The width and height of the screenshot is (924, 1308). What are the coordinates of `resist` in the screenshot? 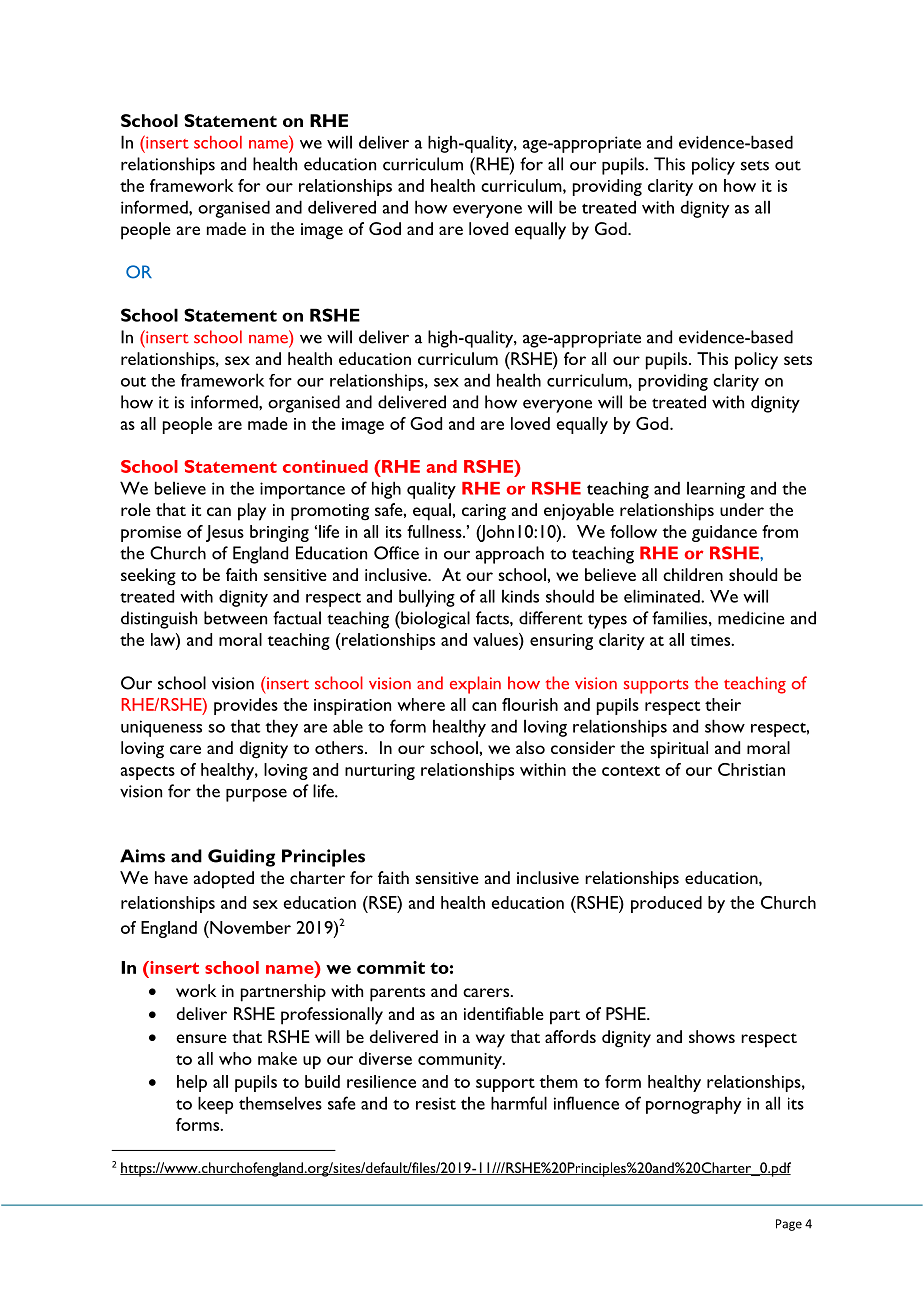 It's located at (436, 1103).
